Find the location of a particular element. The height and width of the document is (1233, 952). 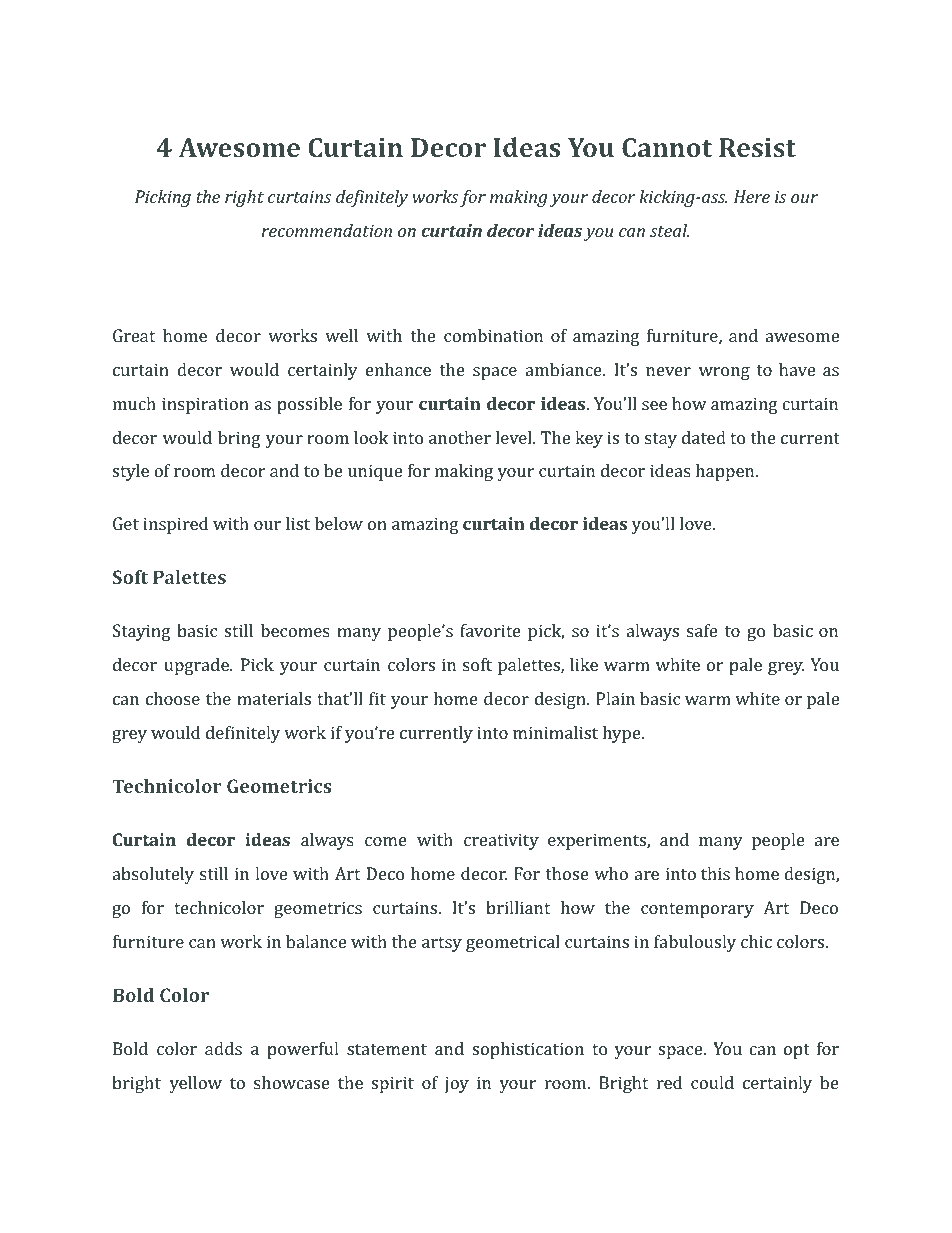

another is located at coordinates (460, 437).
